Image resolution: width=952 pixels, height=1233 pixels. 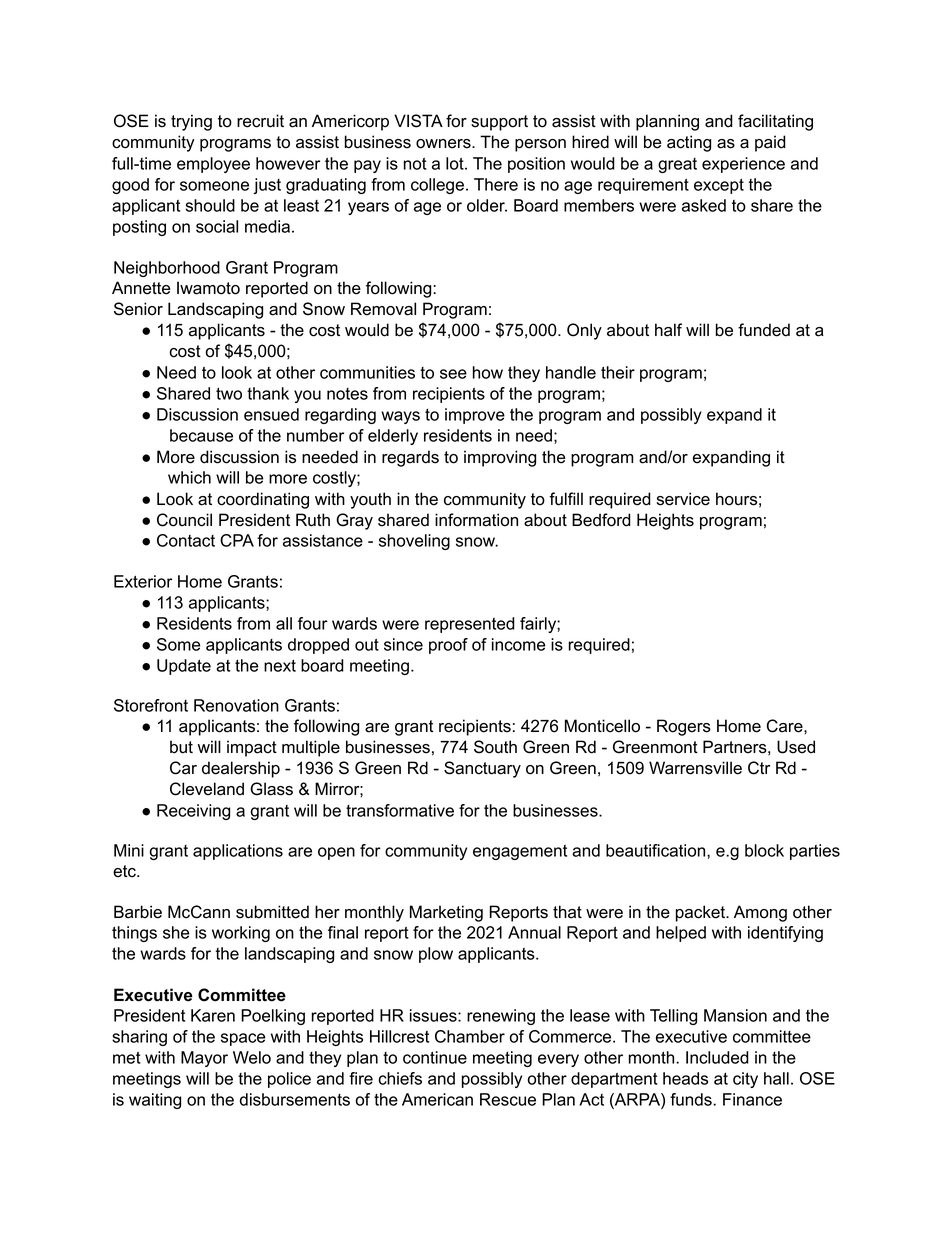 What do you see at coordinates (743, 165) in the page?
I see `experience` at bounding box center [743, 165].
